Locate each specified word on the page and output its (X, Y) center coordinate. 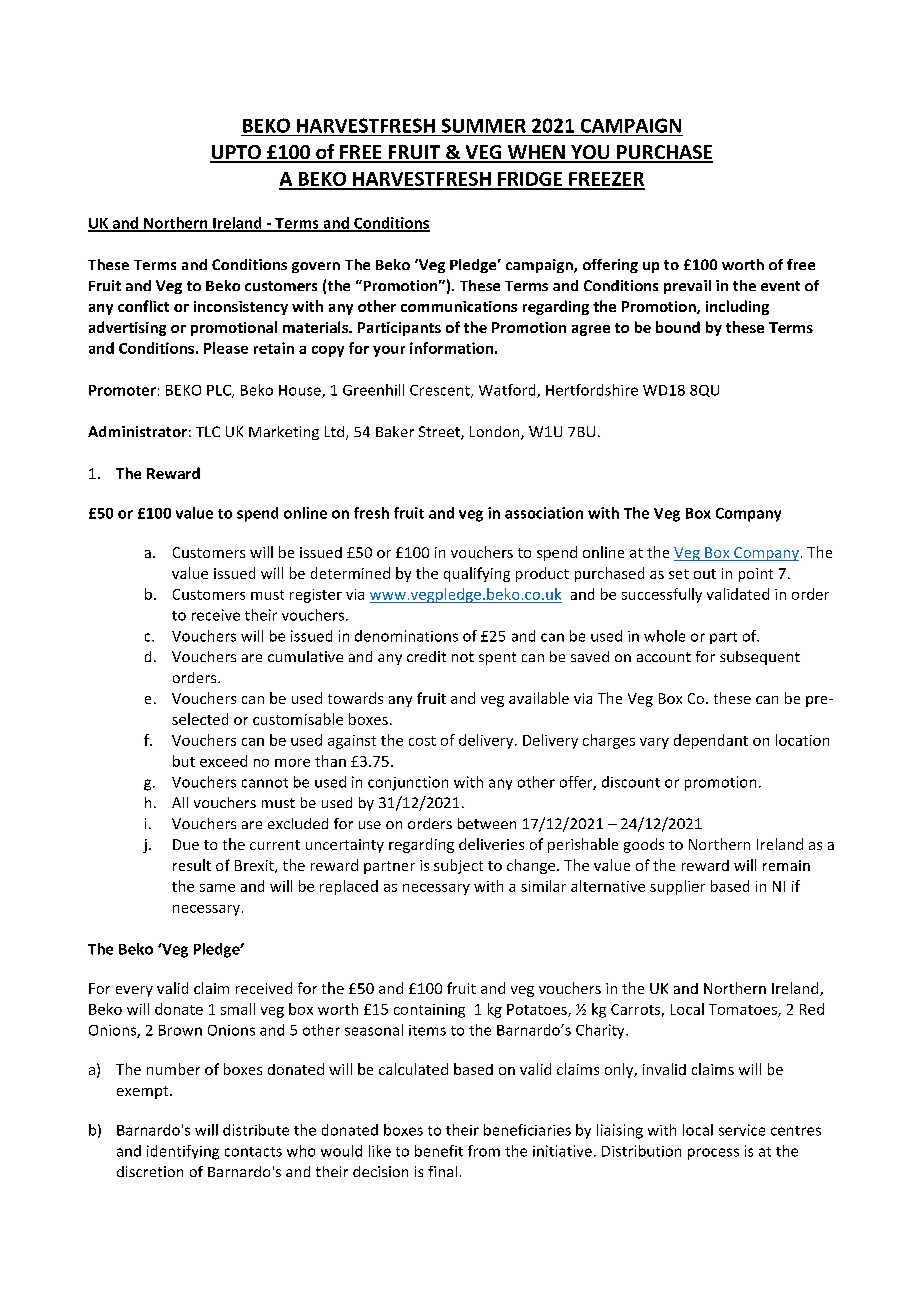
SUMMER (484, 125)
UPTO (236, 153)
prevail (687, 287)
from (484, 1151)
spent (497, 658)
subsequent (760, 658)
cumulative (305, 656)
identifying (183, 1152)
